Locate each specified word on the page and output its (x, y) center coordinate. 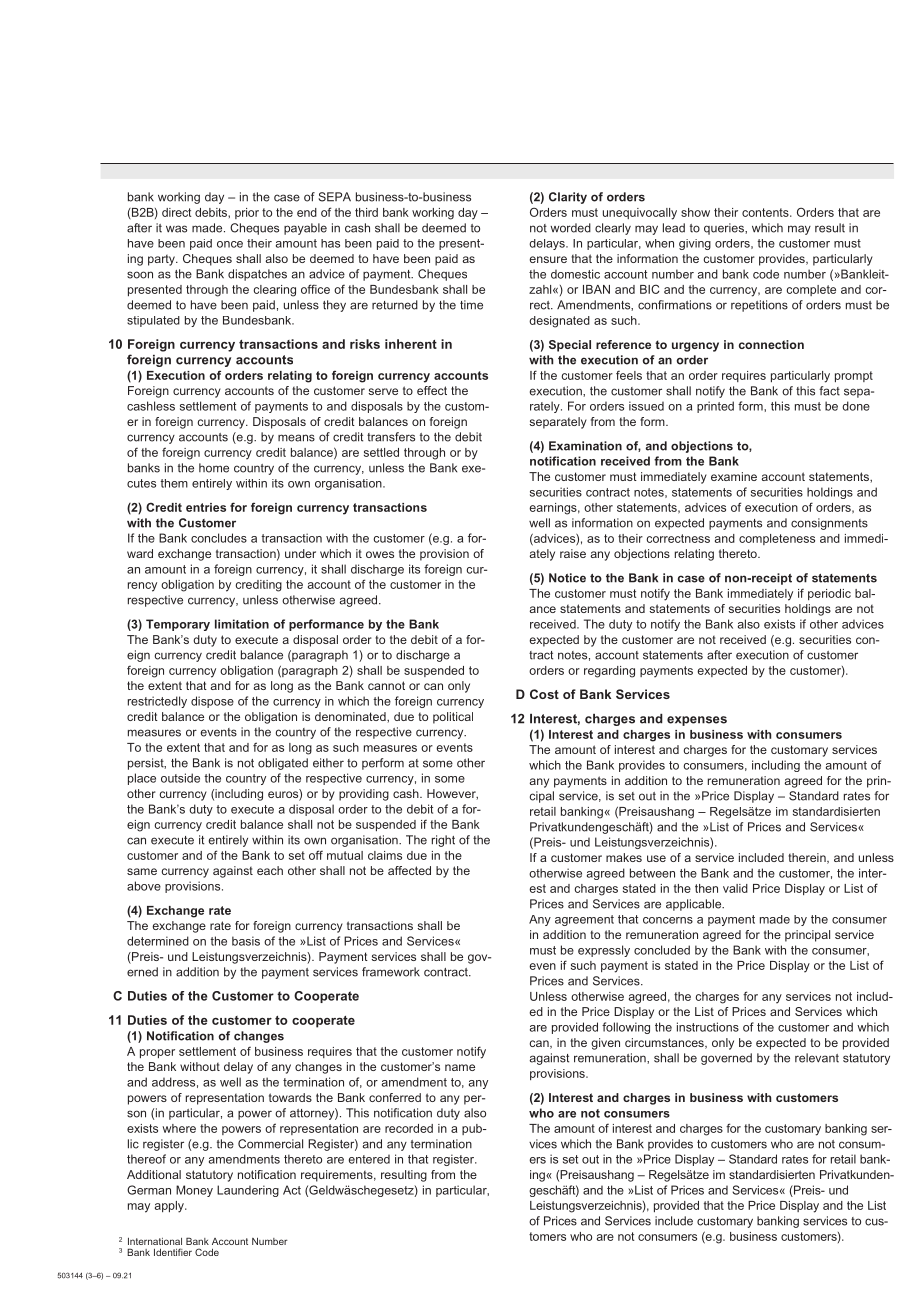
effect (432, 390)
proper (157, 1053)
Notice (567, 578)
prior (247, 213)
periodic (829, 594)
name (460, 1067)
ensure (548, 259)
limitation (242, 624)
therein (808, 858)
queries (725, 229)
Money (194, 1191)
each (270, 870)
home (214, 468)
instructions (708, 1027)
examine (734, 476)
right (443, 841)
